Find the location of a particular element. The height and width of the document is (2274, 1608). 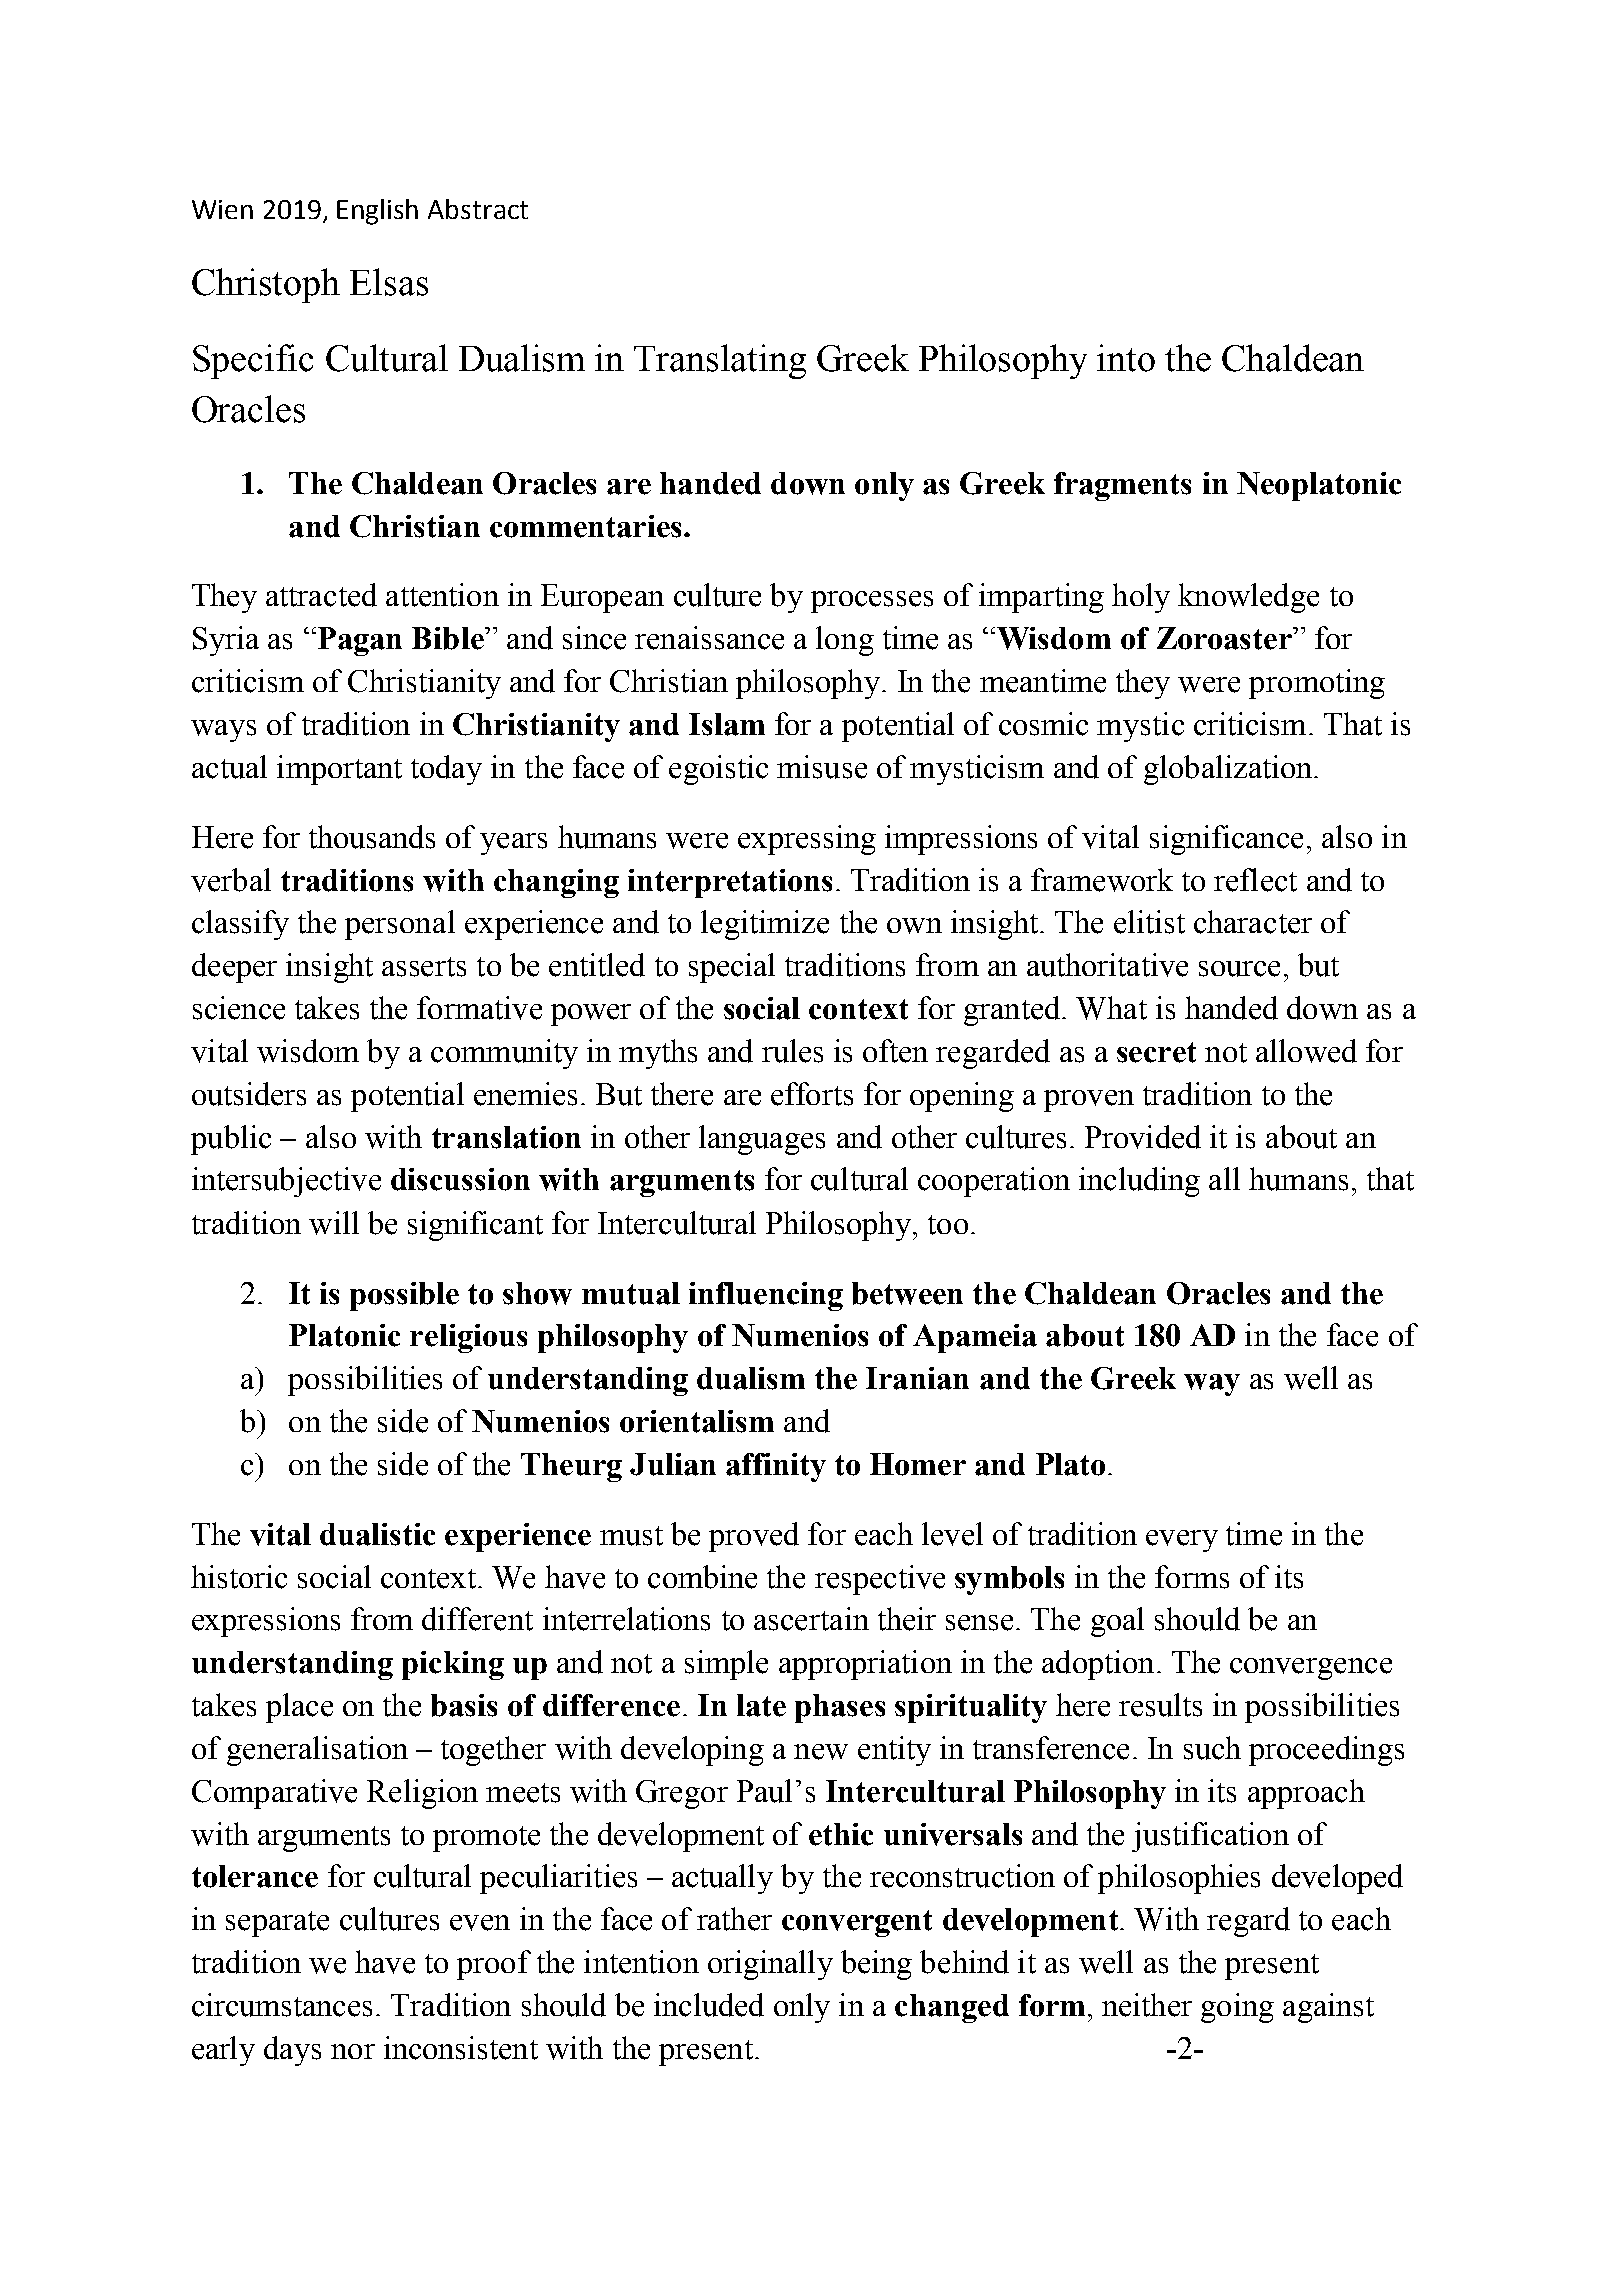

English is located at coordinates (377, 212).
